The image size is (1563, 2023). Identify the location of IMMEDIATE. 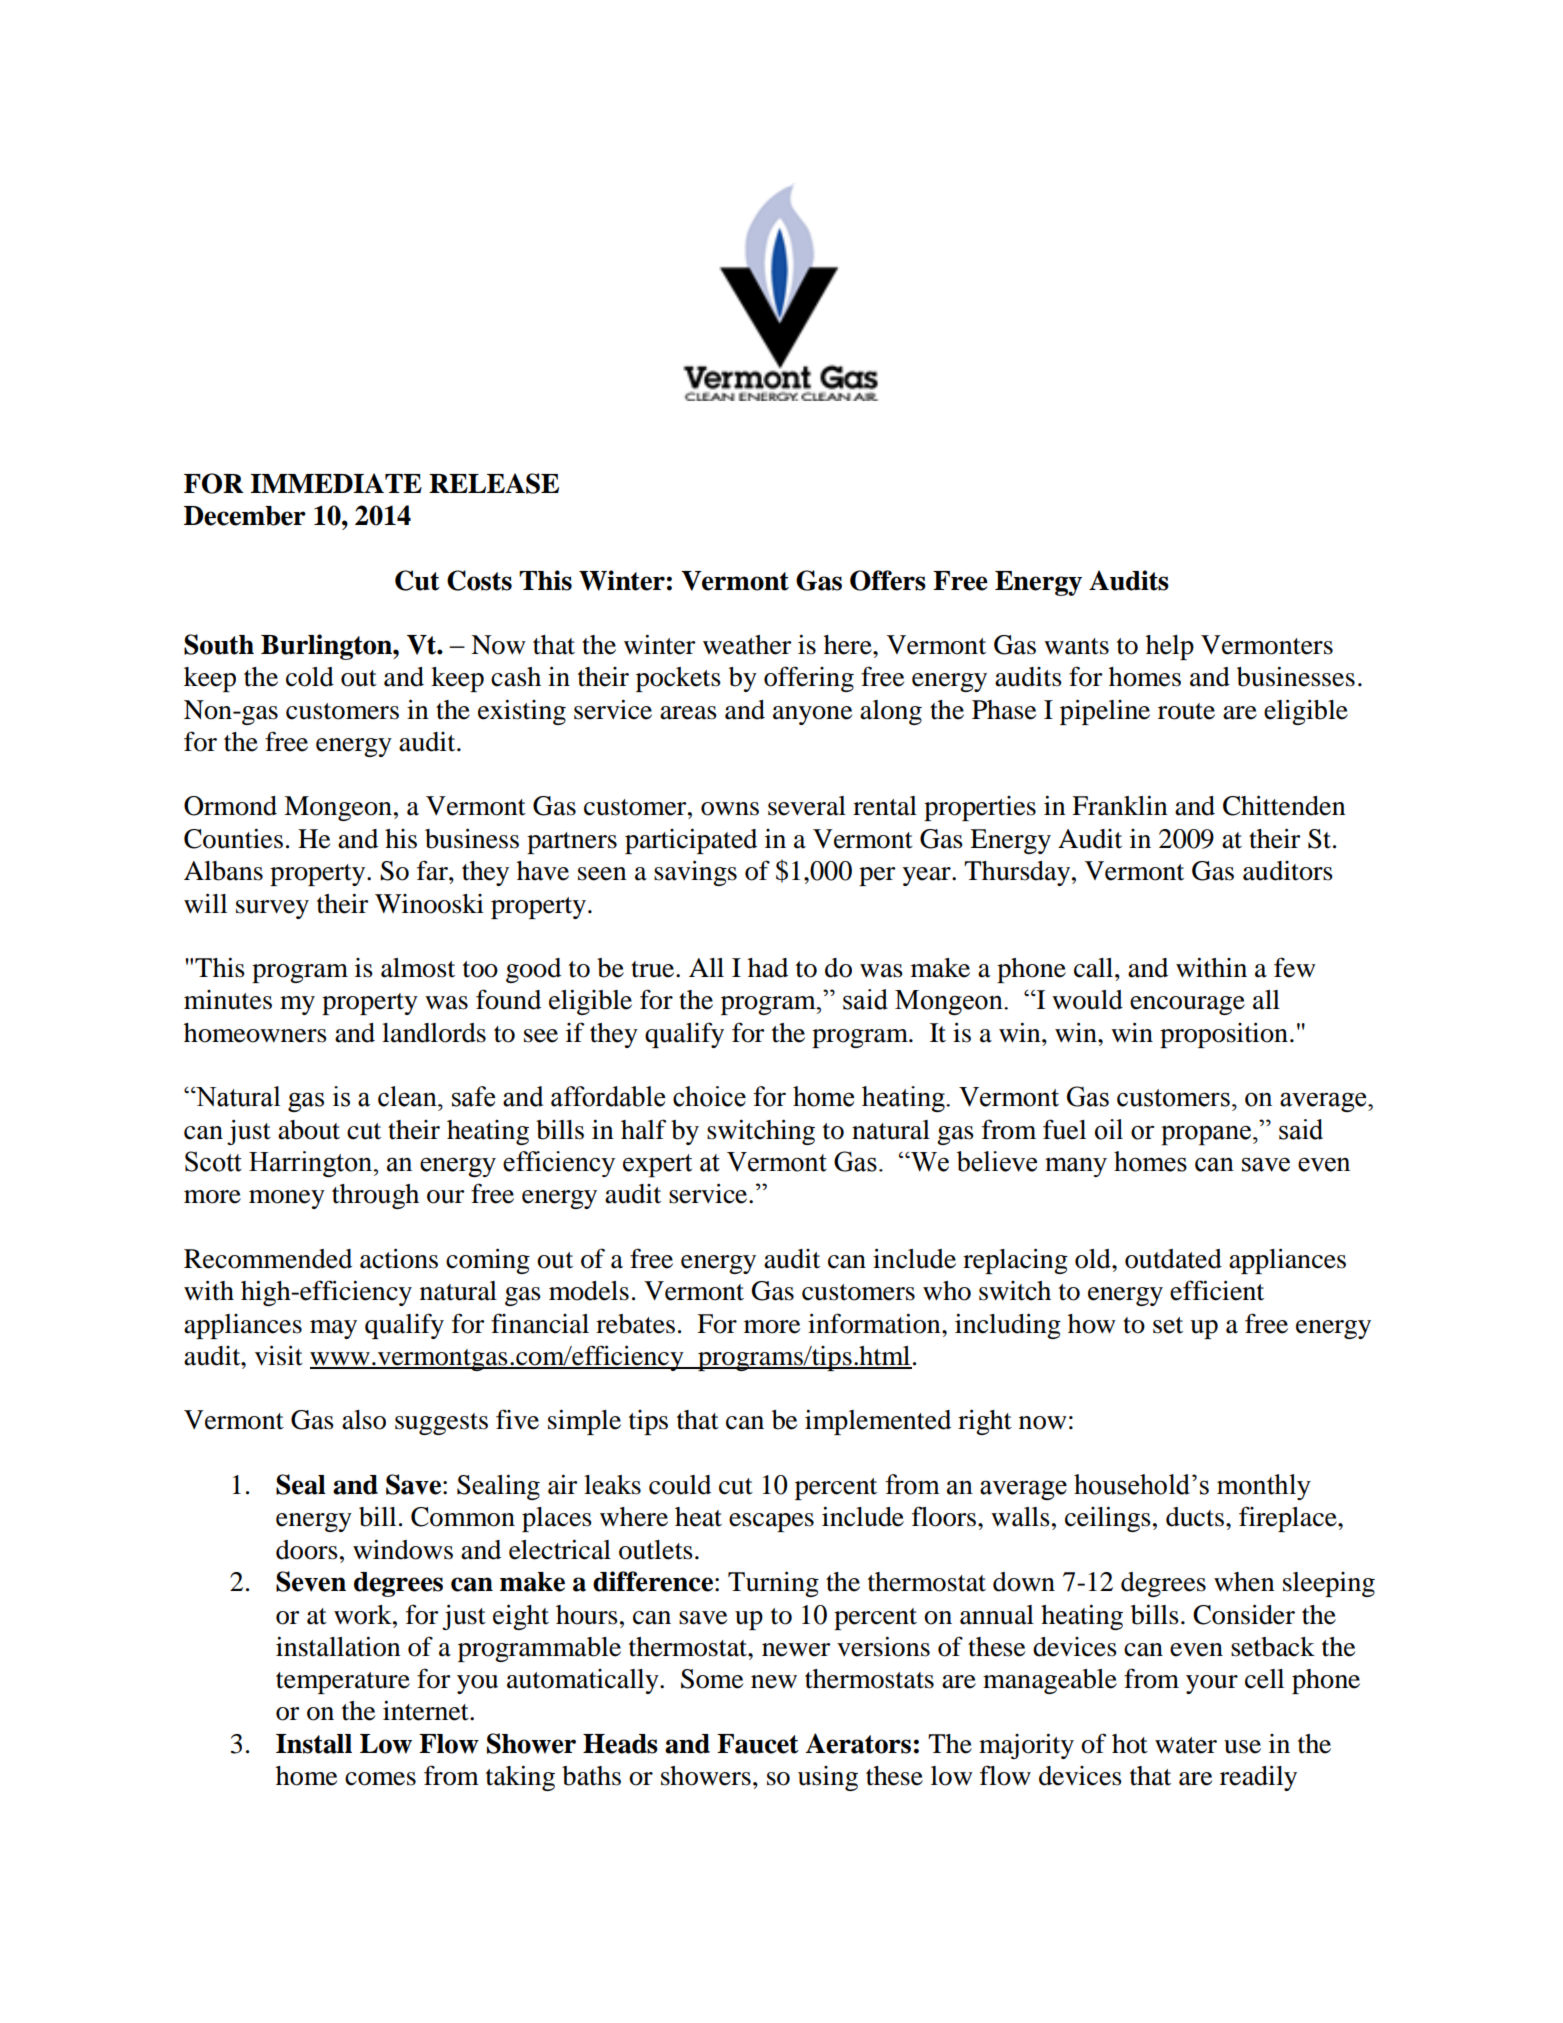
(336, 483).
